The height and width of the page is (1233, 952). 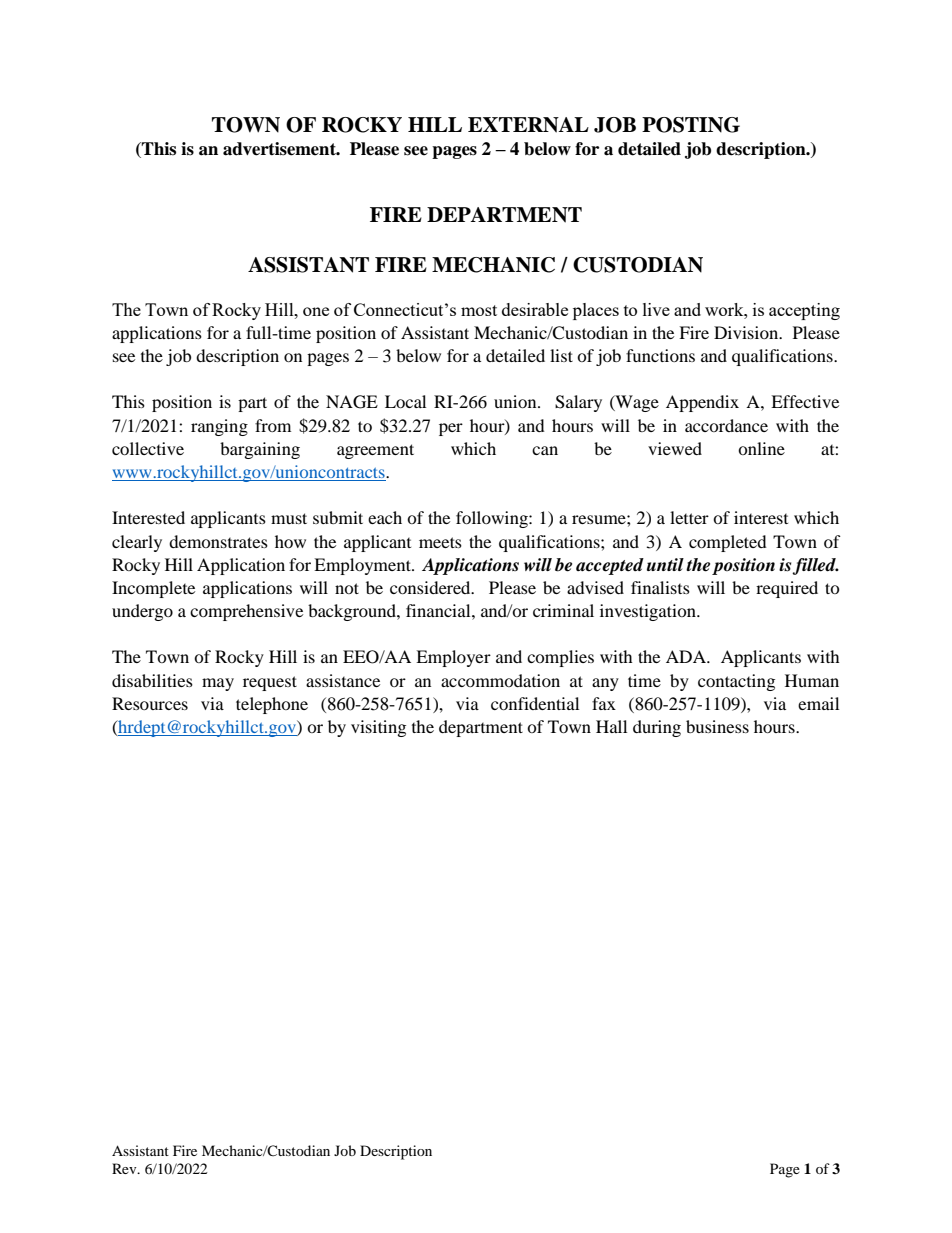 What do you see at coordinates (747, 332) in the page?
I see `Division` at bounding box center [747, 332].
